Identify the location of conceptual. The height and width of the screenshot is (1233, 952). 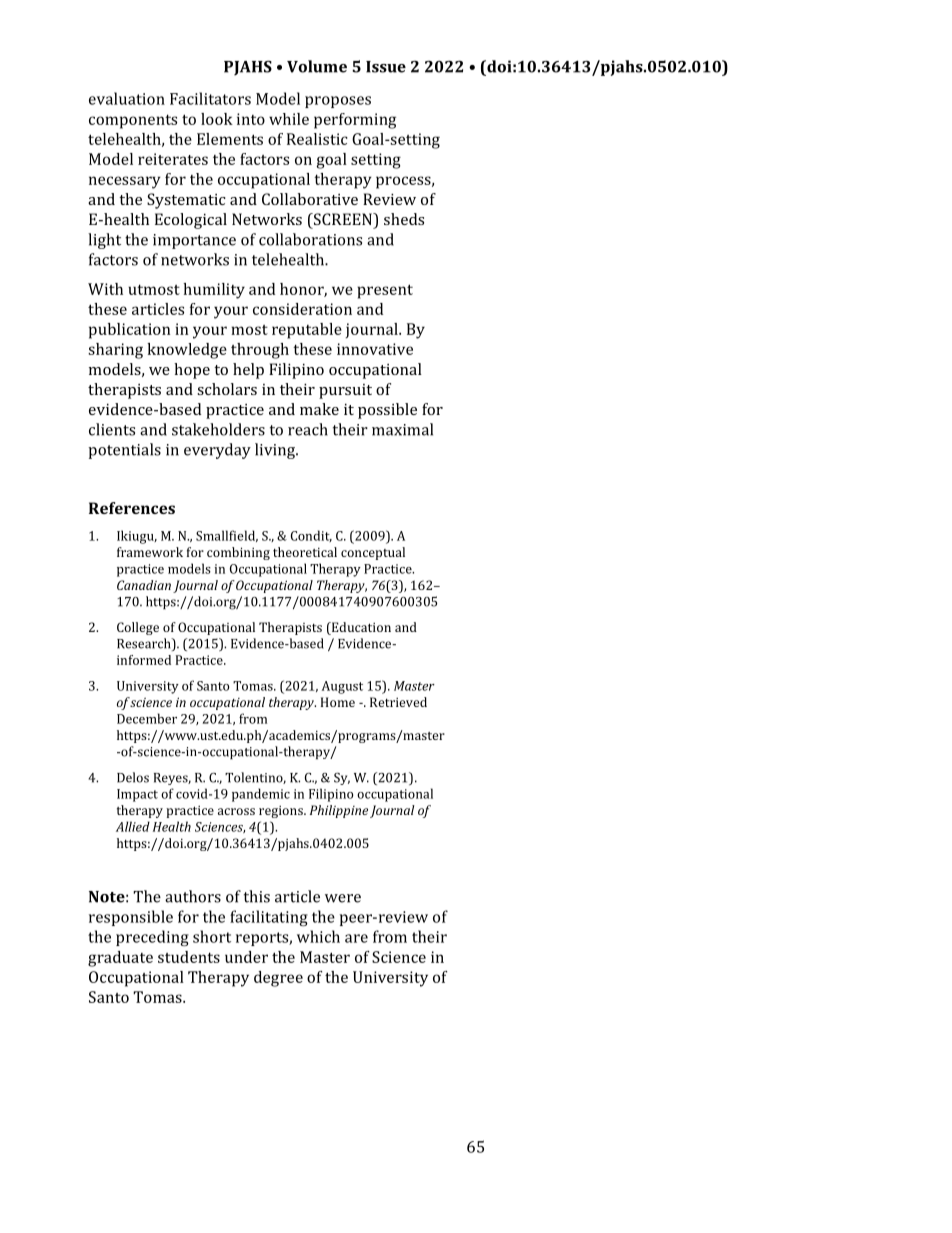
(373, 553).
